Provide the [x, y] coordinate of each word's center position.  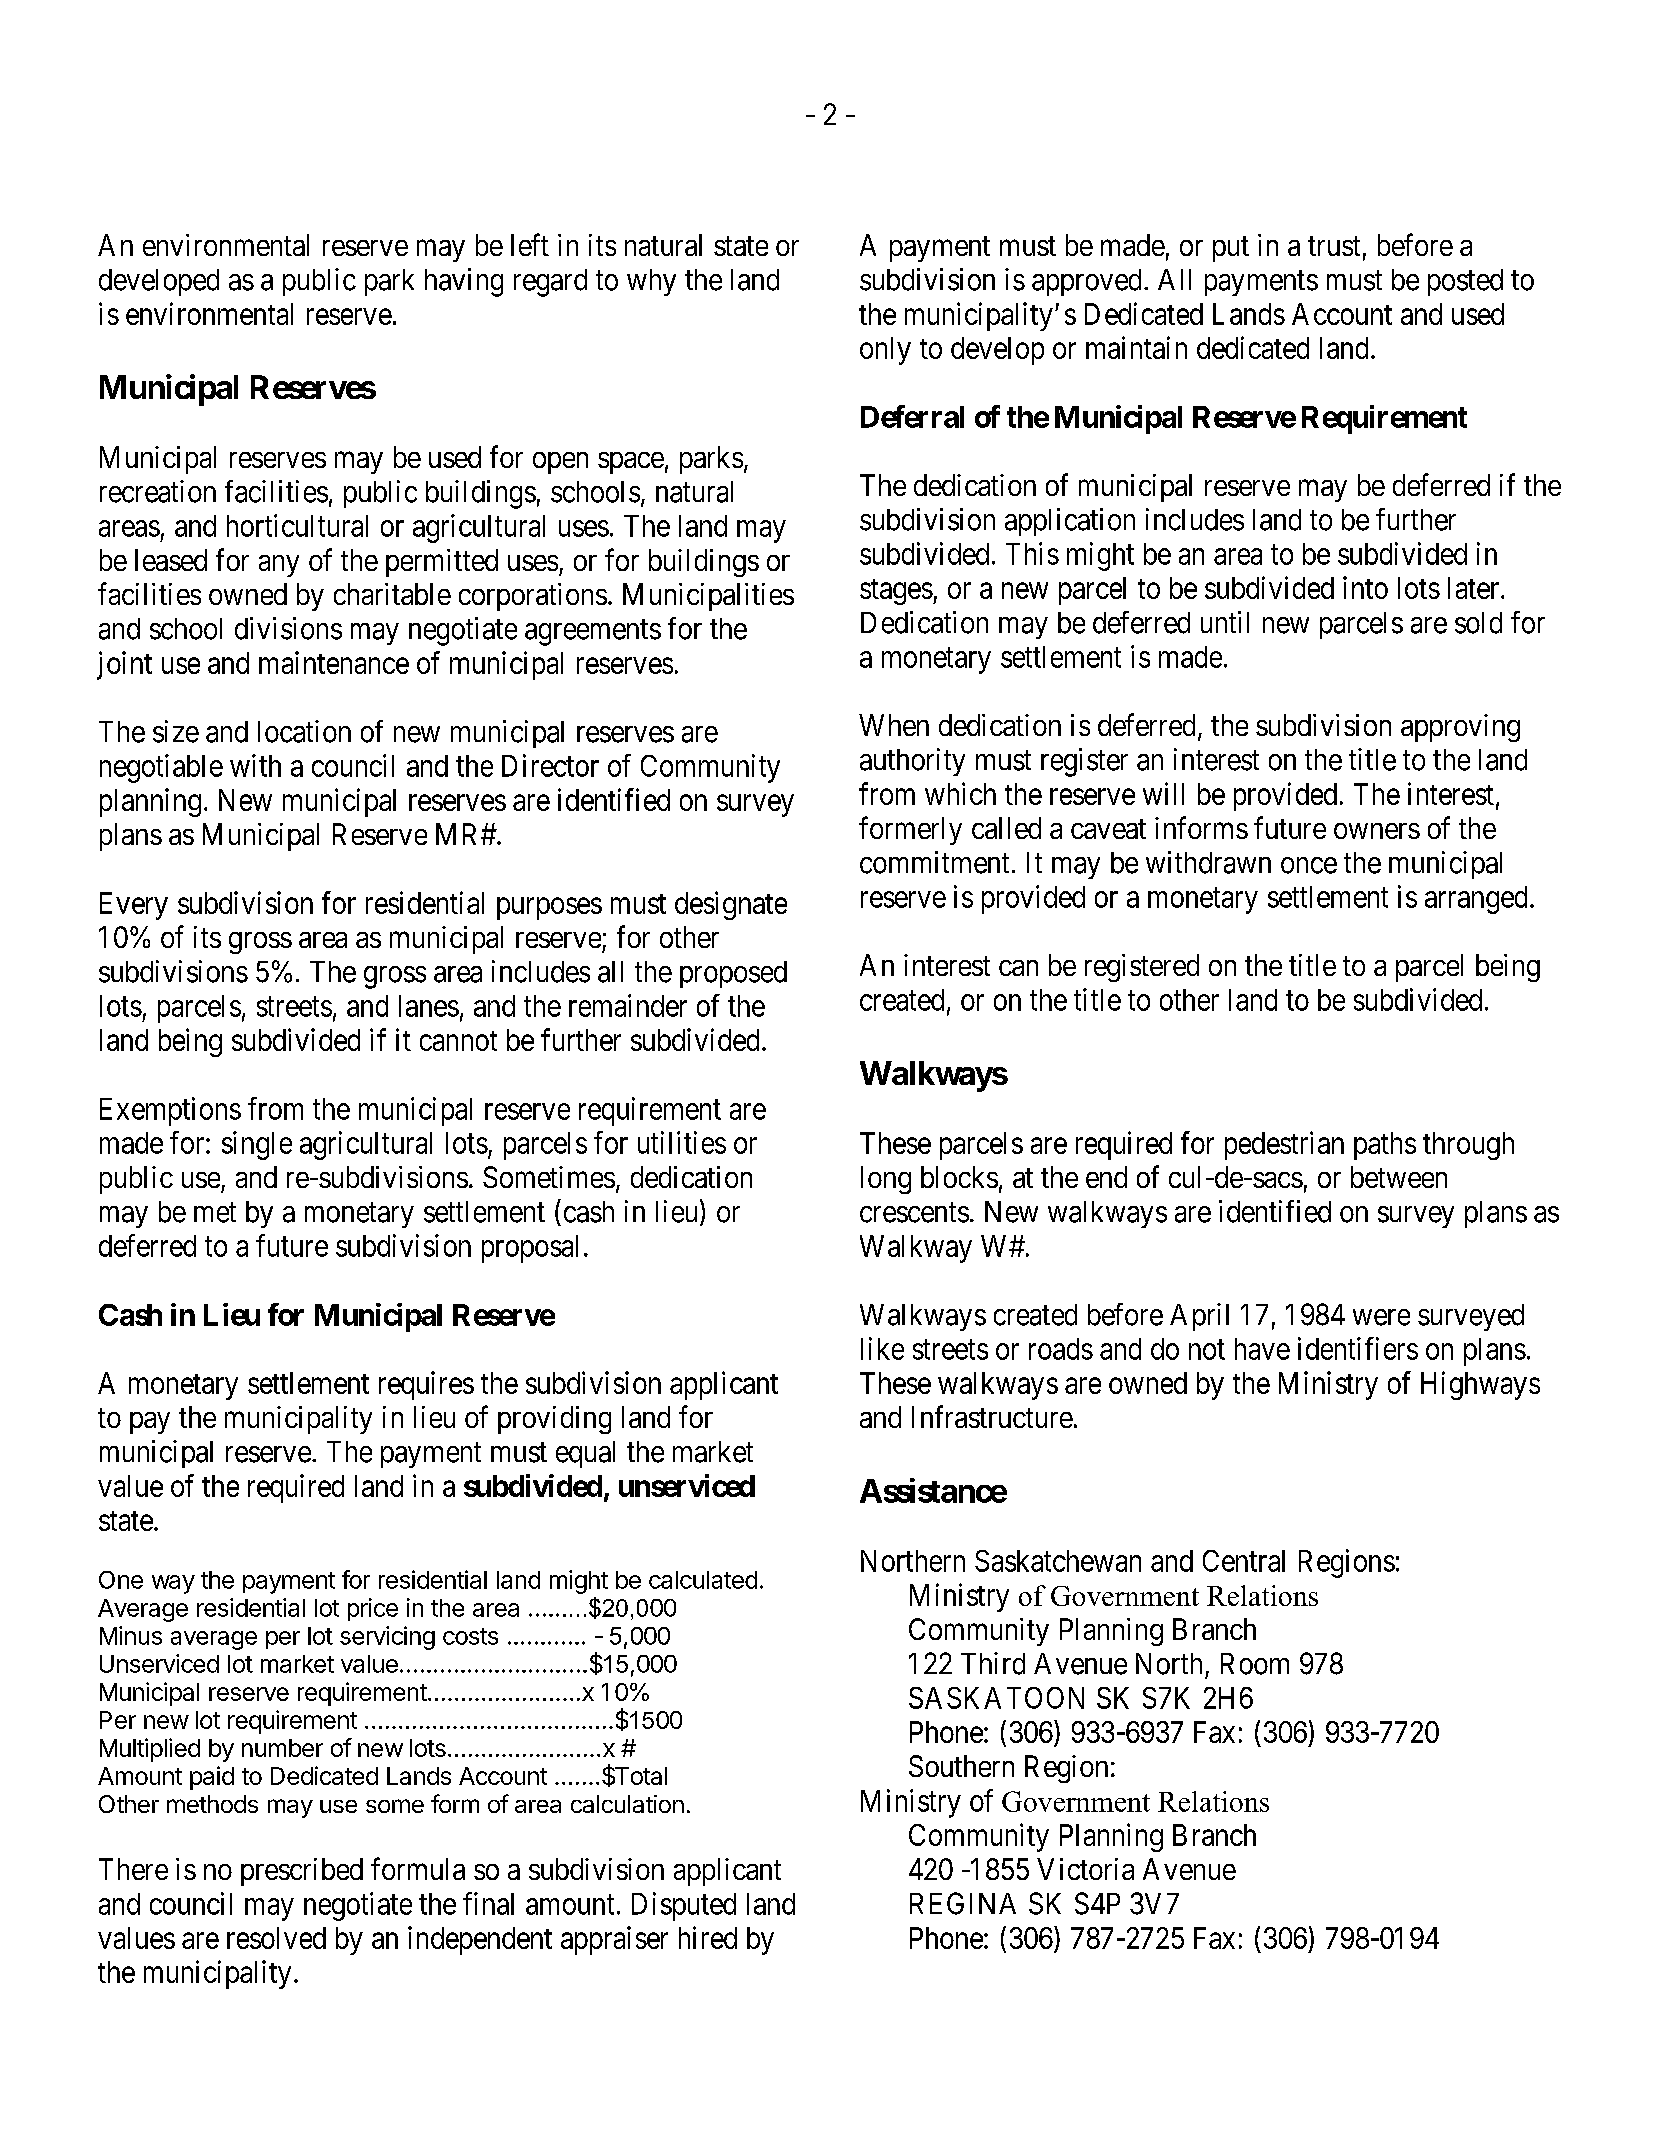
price [373, 1609]
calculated [703, 1580]
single [257, 1145]
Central [1244, 1561]
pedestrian [1284, 1145]
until [1225, 622]
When [894, 725]
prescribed [302, 1872]
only [885, 351]
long [886, 1180]
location [304, 731]
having [464, 282]
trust [1334, 246]
